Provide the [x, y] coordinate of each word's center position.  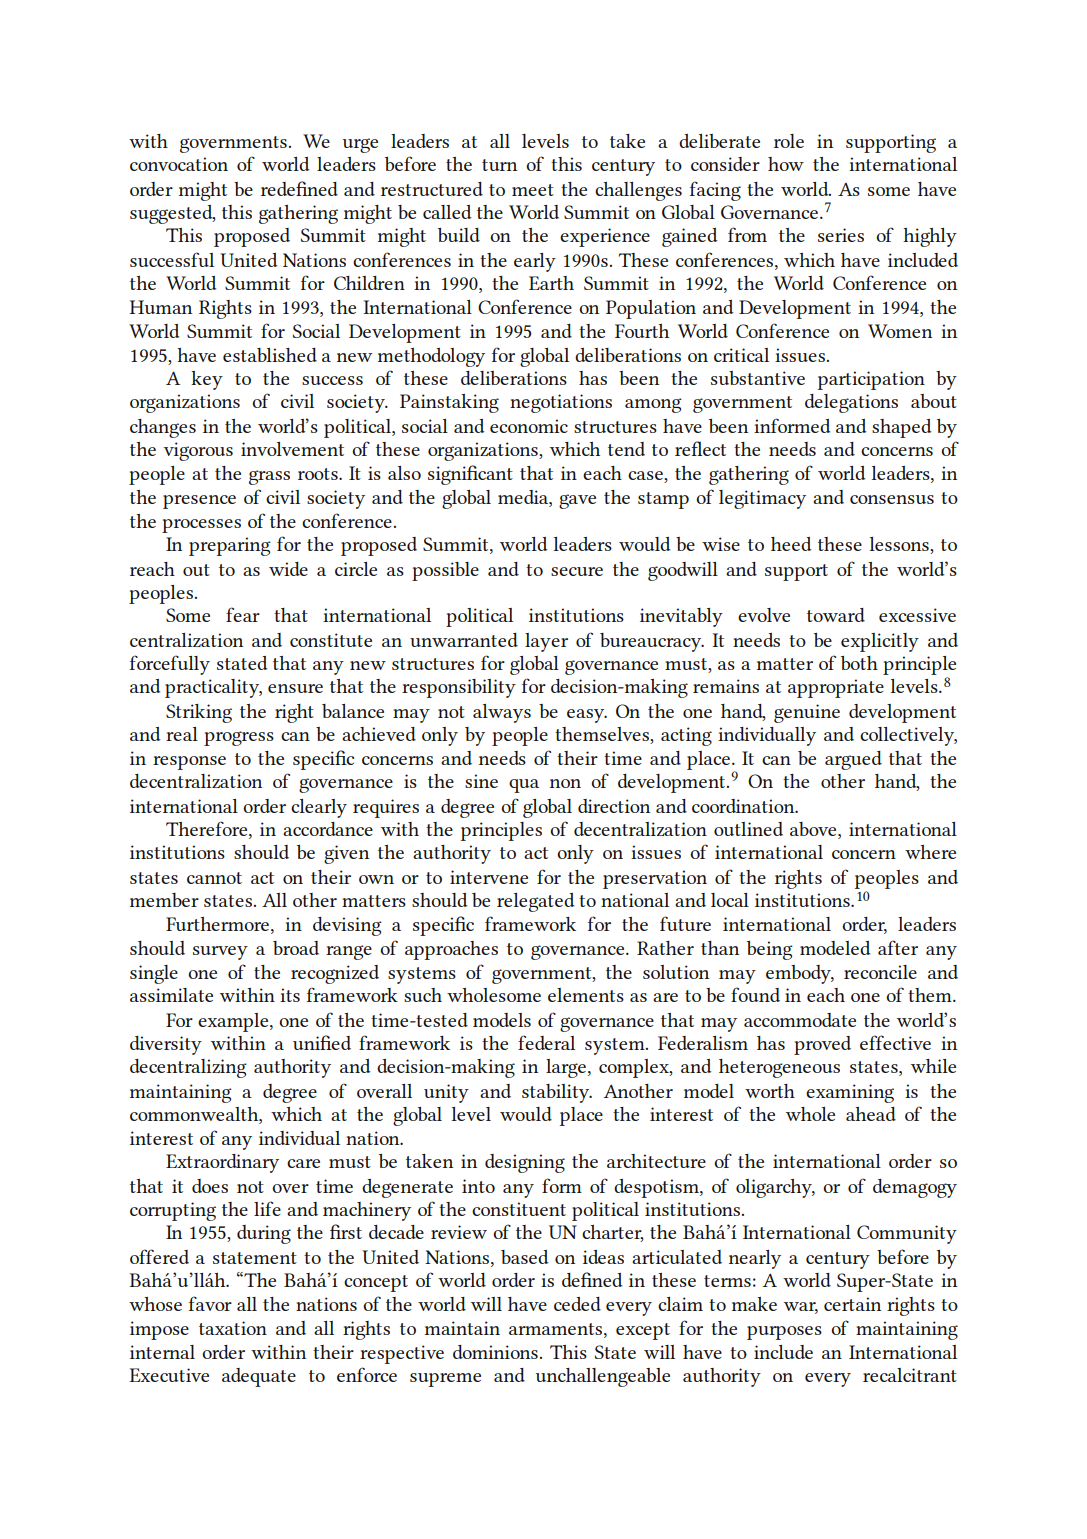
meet [533, 190]
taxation [233, 1328]
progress [239, 738]
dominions [495, 1352]
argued [853, 760]
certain [852, 1304]
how [786, 164]
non [565, 783]
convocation [179, 164]
